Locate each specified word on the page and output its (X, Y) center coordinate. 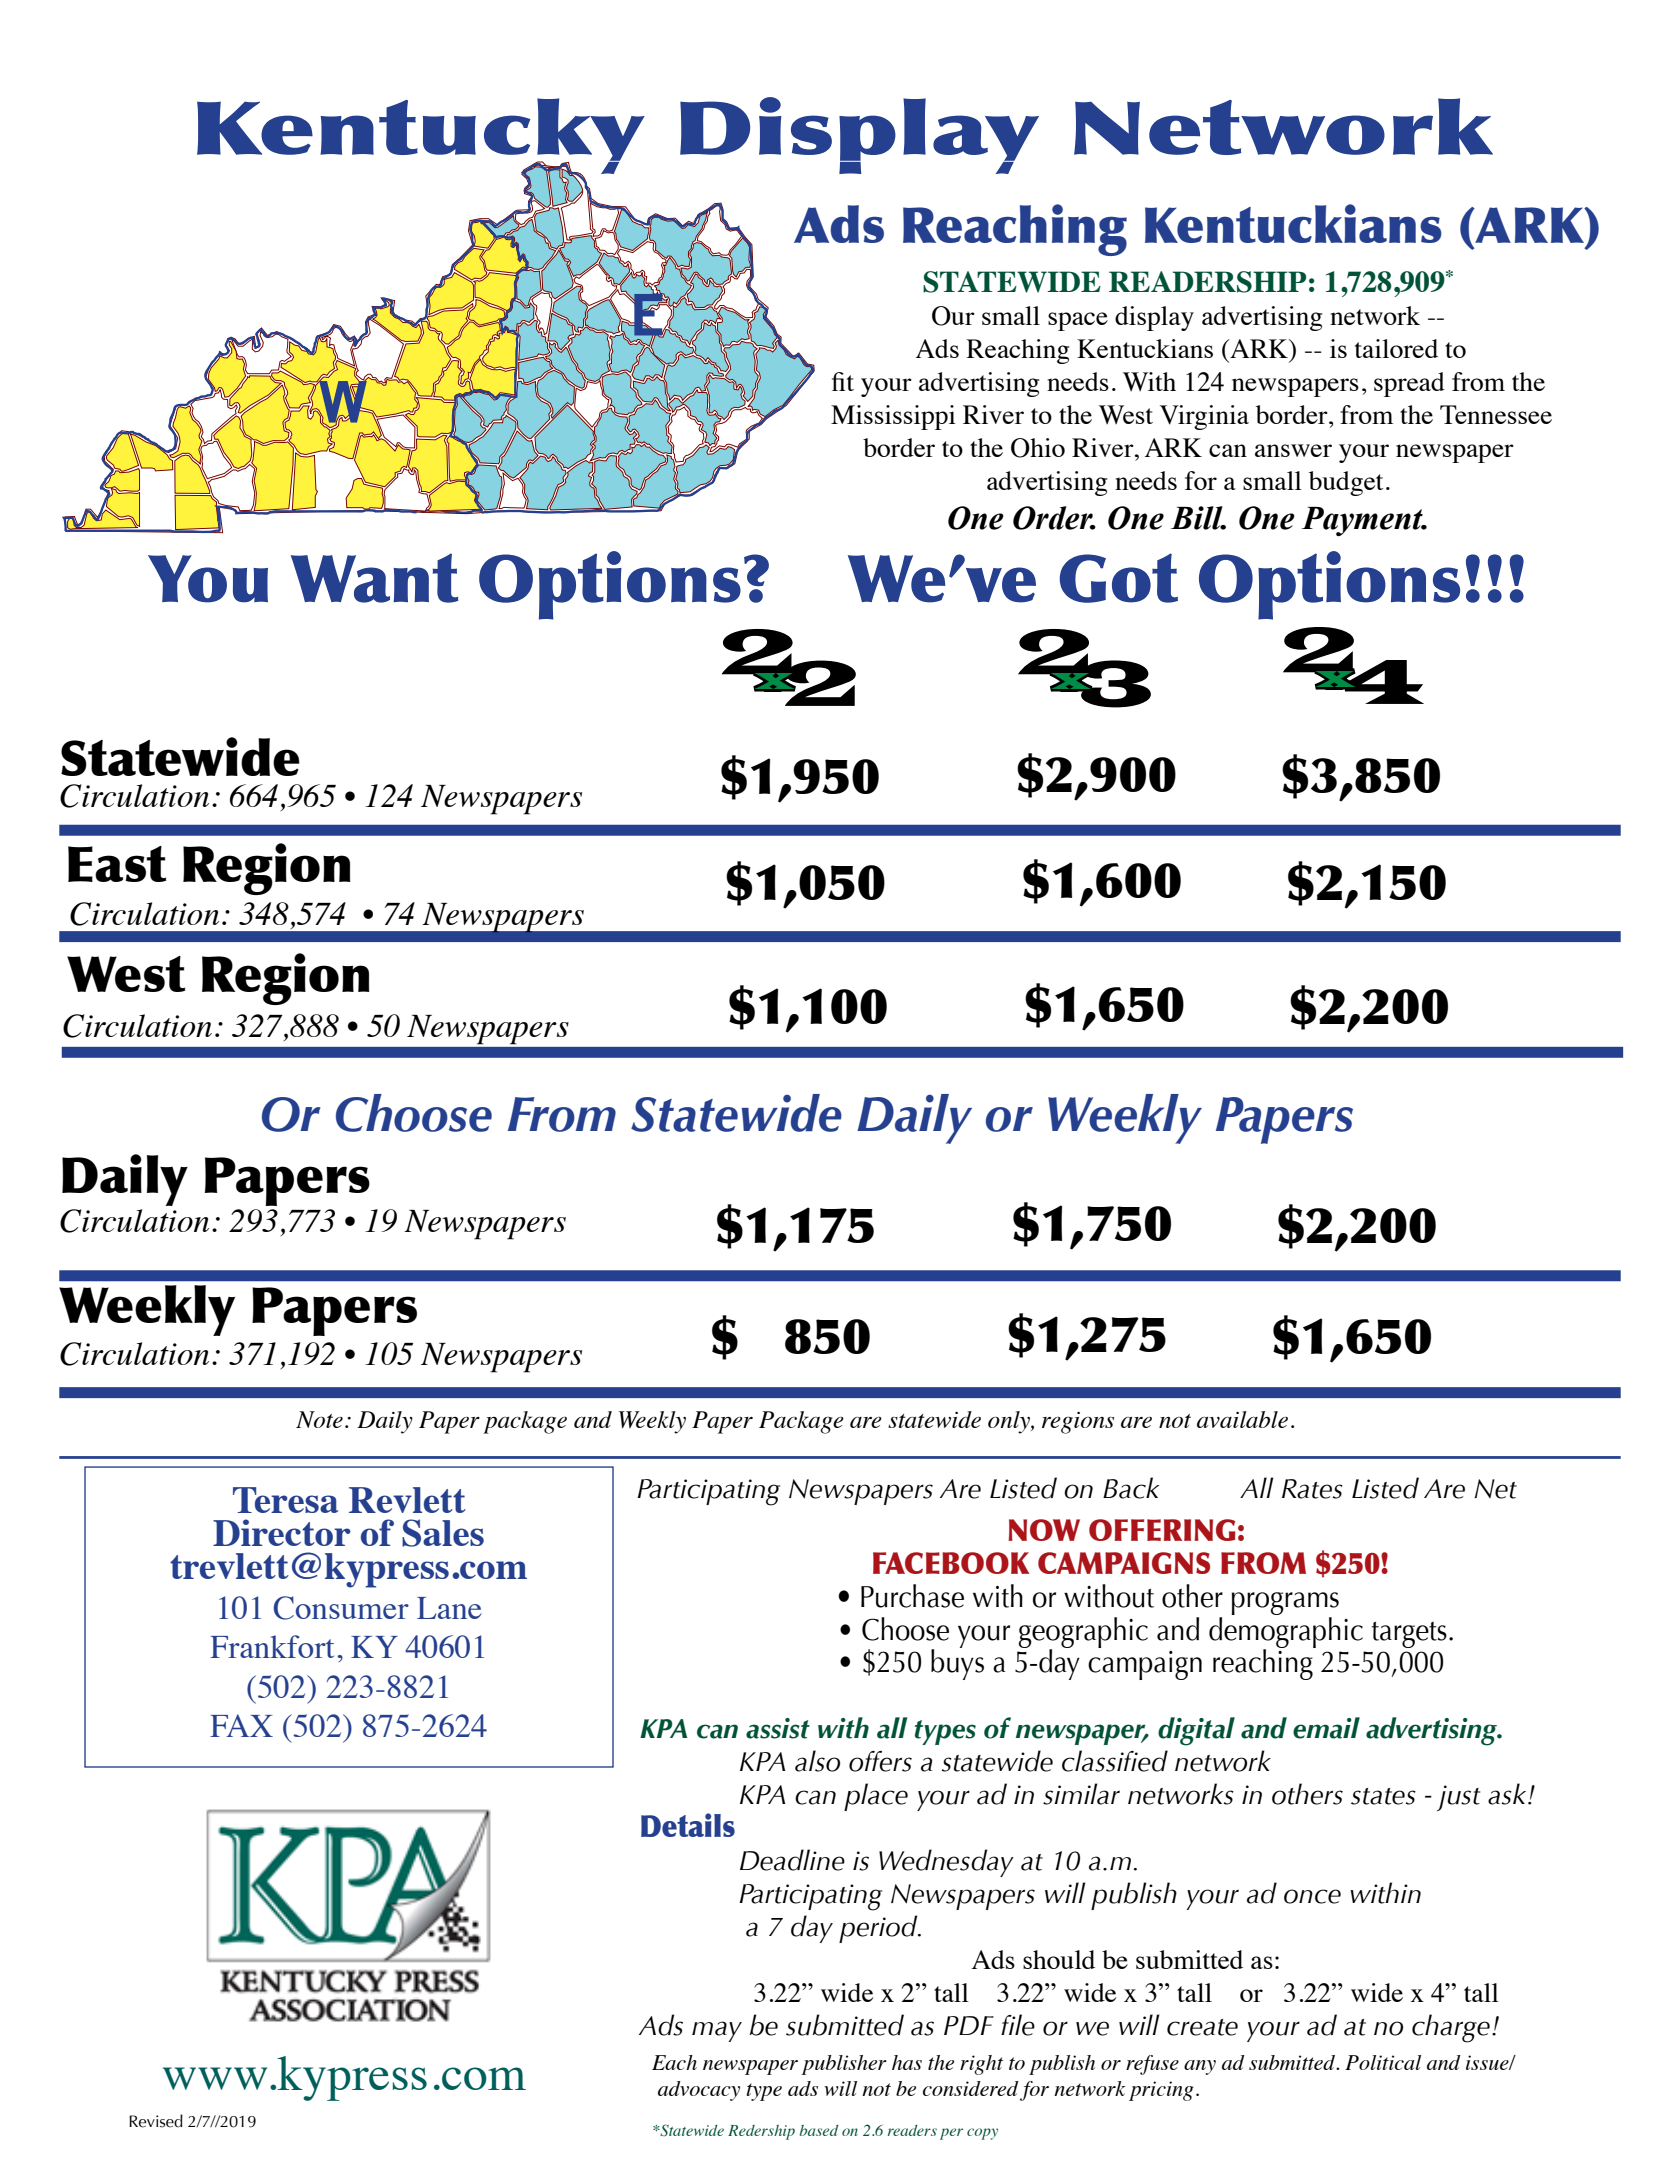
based (819, 2130)
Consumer (341, 1608)
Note (319, 1419)
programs (1285, 1603)
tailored (1396, 348)
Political (1383, 2062)
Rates (1312, 1489)
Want (374, 578)
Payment (1363, 521)
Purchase (912, 1596)
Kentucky (421, 137)
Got (1119, 578)
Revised (156, 2121)
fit (843, 381)
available (1242, 1419)
